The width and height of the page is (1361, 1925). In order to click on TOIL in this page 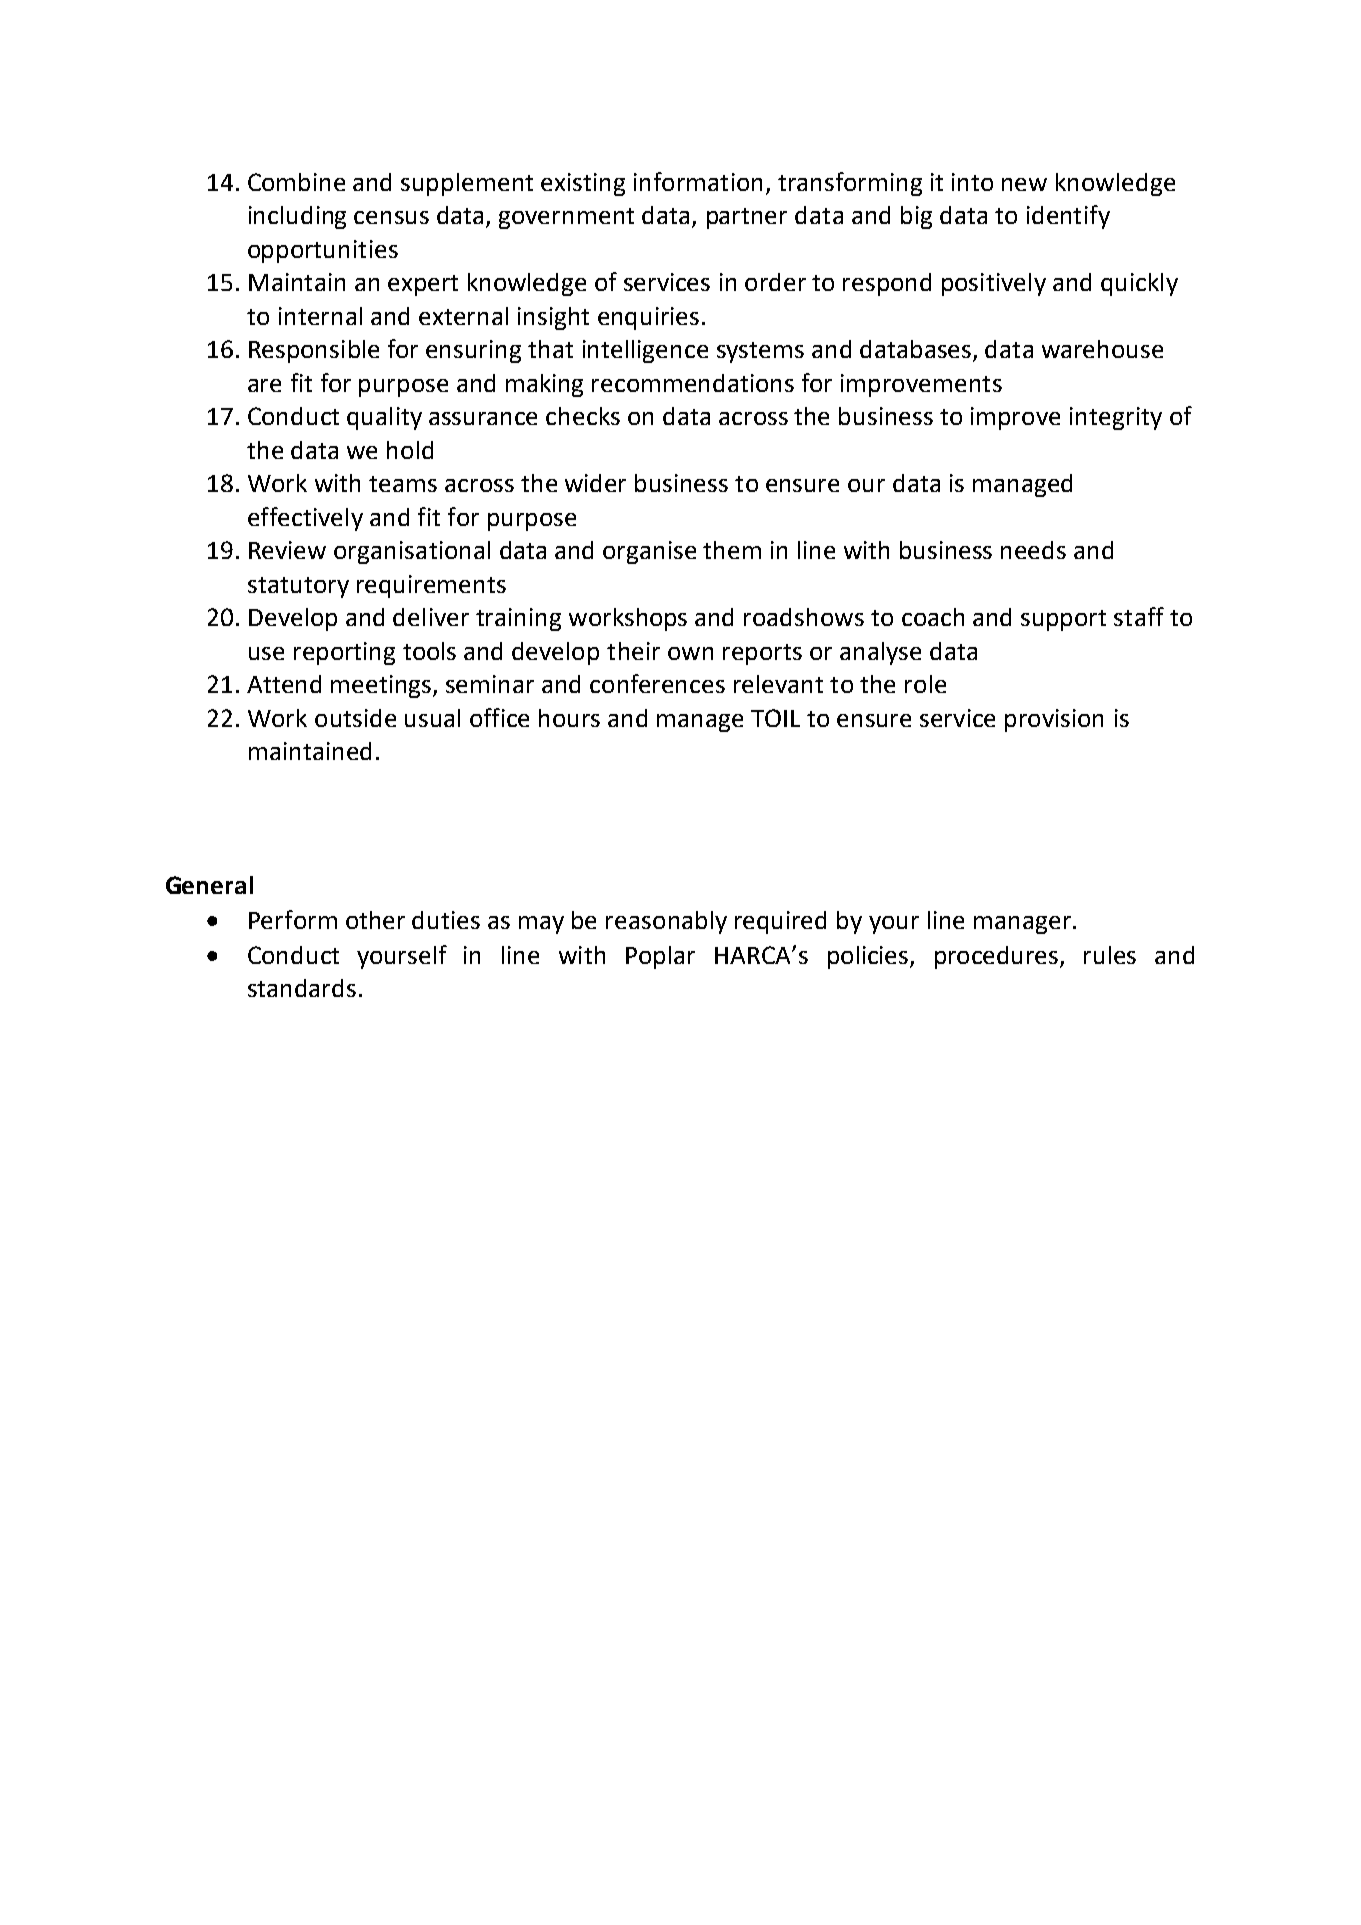, I will do `click(775, 718)`.
